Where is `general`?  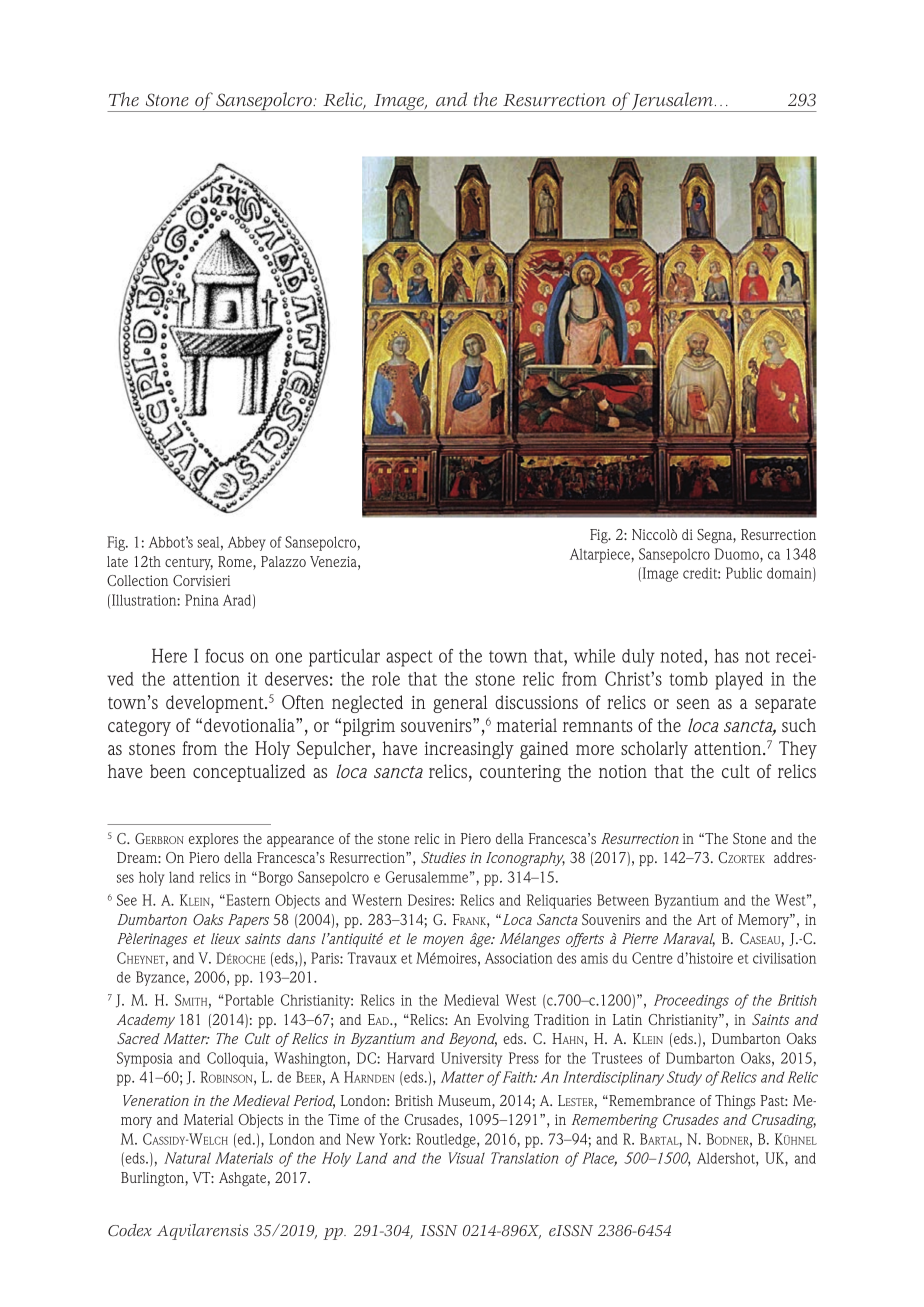
general is located at coordinates (460, 704).
